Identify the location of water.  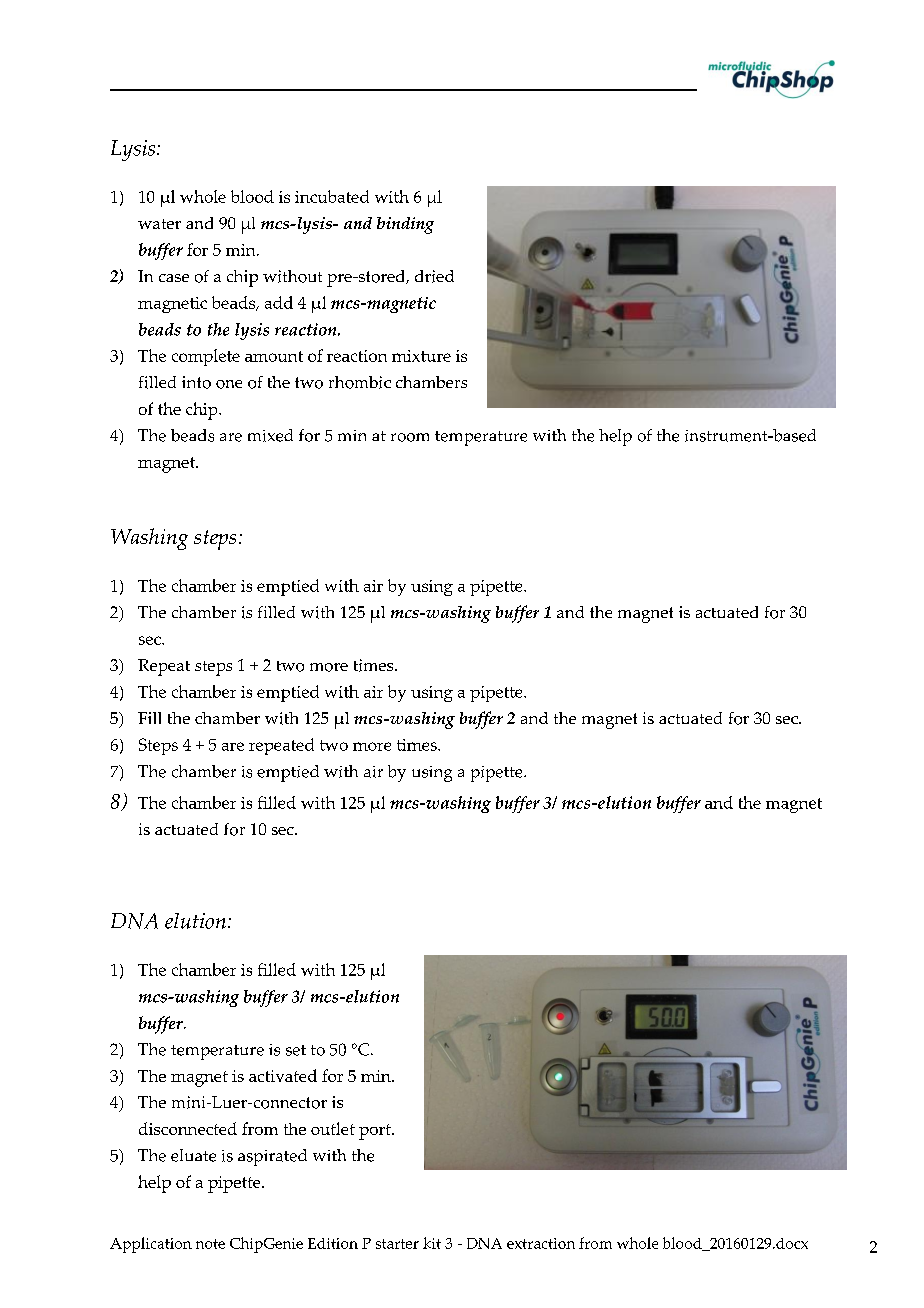
(159, 224).
